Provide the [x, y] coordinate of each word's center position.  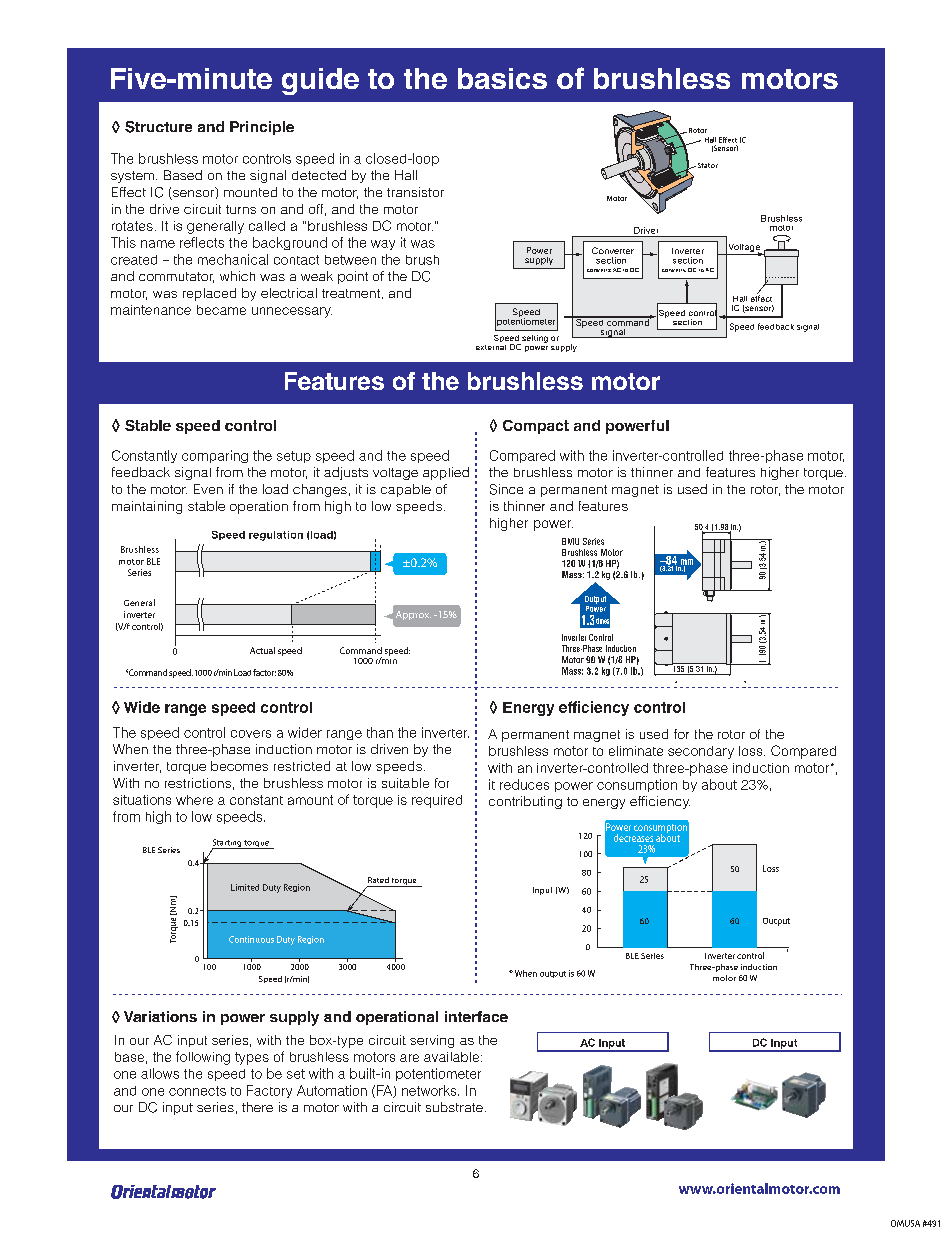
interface [476, 1016]
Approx [413, 615]
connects [197, 1091]
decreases [633, 838]
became [221, 310]
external [491, 347]
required [437, 801]
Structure [158, 127]
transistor [415, 192]
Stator [706, 165]
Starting [227, 844]
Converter [613, 250]
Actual [262, 650]
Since [506, 489]
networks [430, 1090]
